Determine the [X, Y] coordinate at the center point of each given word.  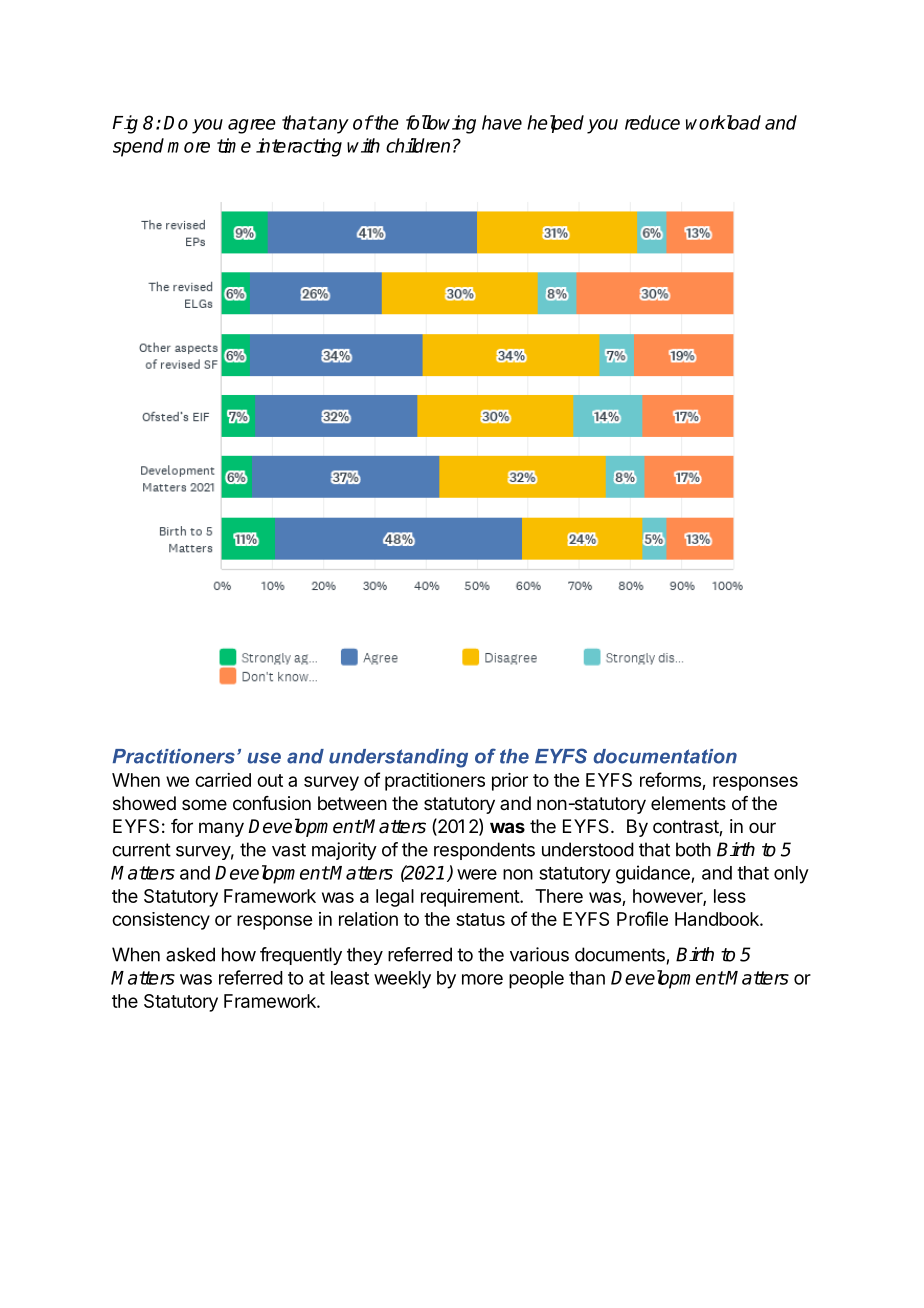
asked [190, 954]
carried [223, 780]
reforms [671, 781]
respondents [484, 851]
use [264, 758]
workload [723, 122]
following [441, 124]
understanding [398, 758]
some [204, 804]
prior [510, 782]
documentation [665, 756]
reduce [652, 122]
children [418, 145]
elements [688, 803]
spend [138, 147]
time [234, 145]
